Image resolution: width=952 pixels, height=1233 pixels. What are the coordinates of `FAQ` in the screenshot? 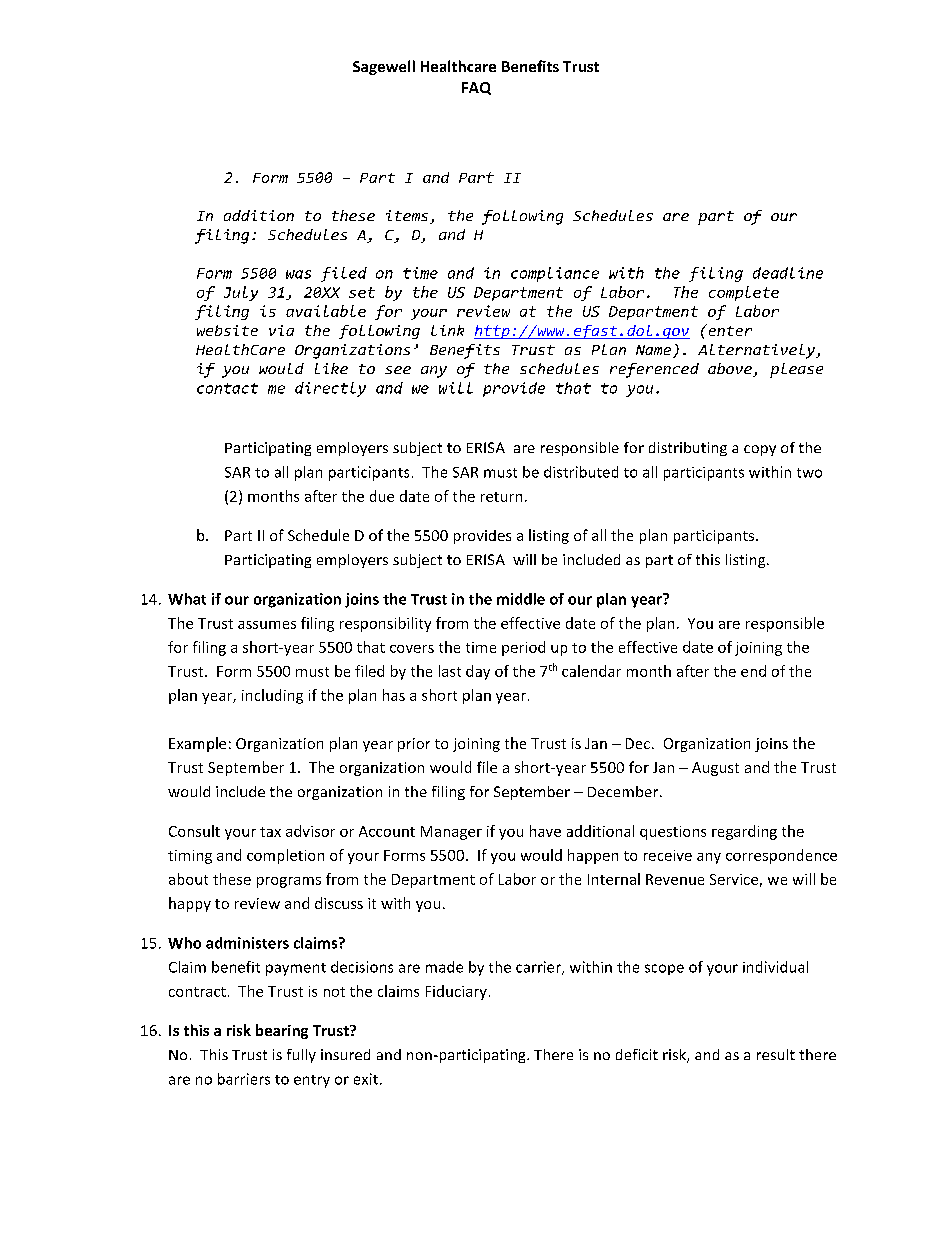 It's located at (476, 88).
